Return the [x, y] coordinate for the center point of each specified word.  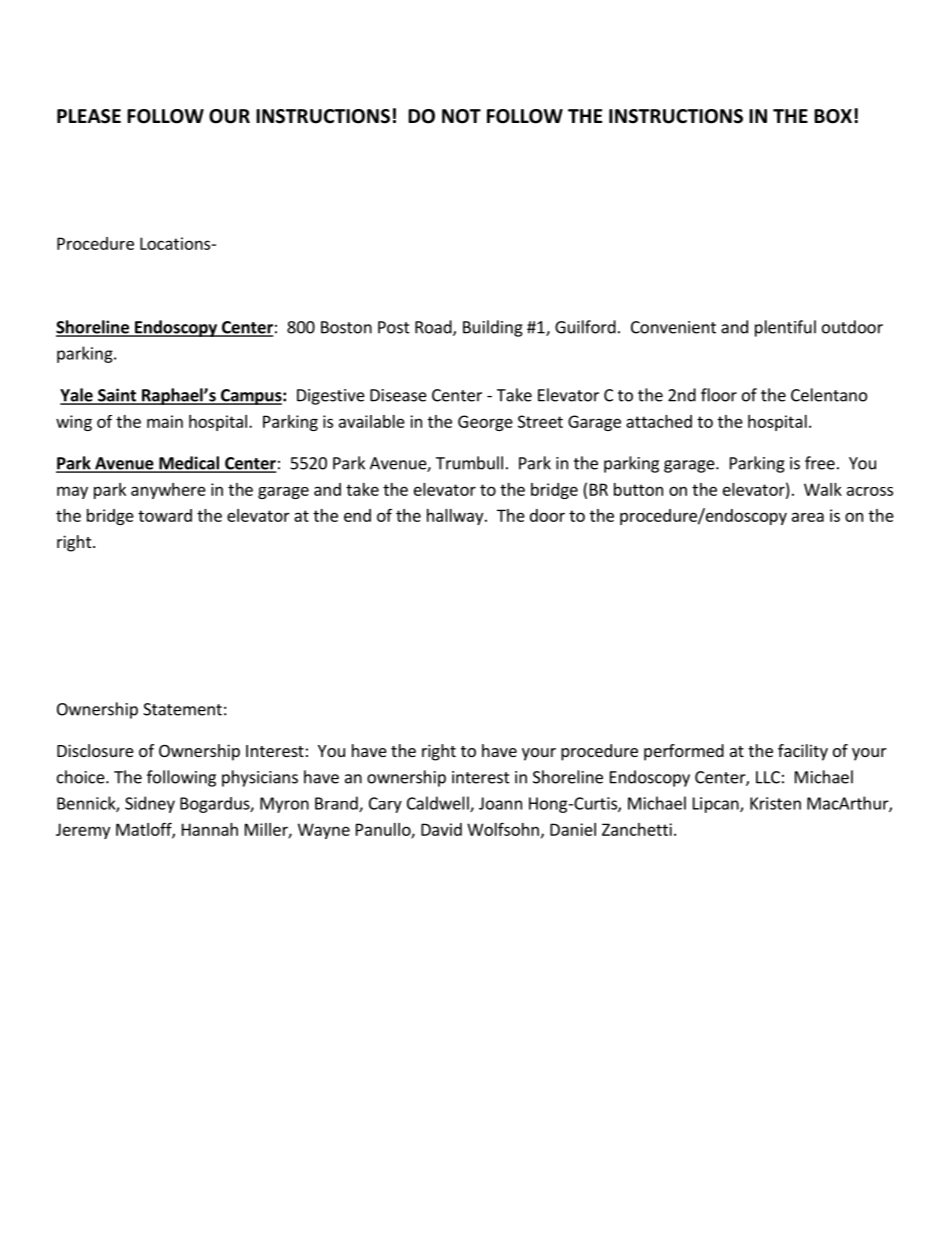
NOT [461, 116]
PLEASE [89, 116]
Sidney [150, 804]
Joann [500, 803]
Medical [189, 464]
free [820, 463]
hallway [456, 517]
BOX [833, 116]
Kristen [775, 803]
